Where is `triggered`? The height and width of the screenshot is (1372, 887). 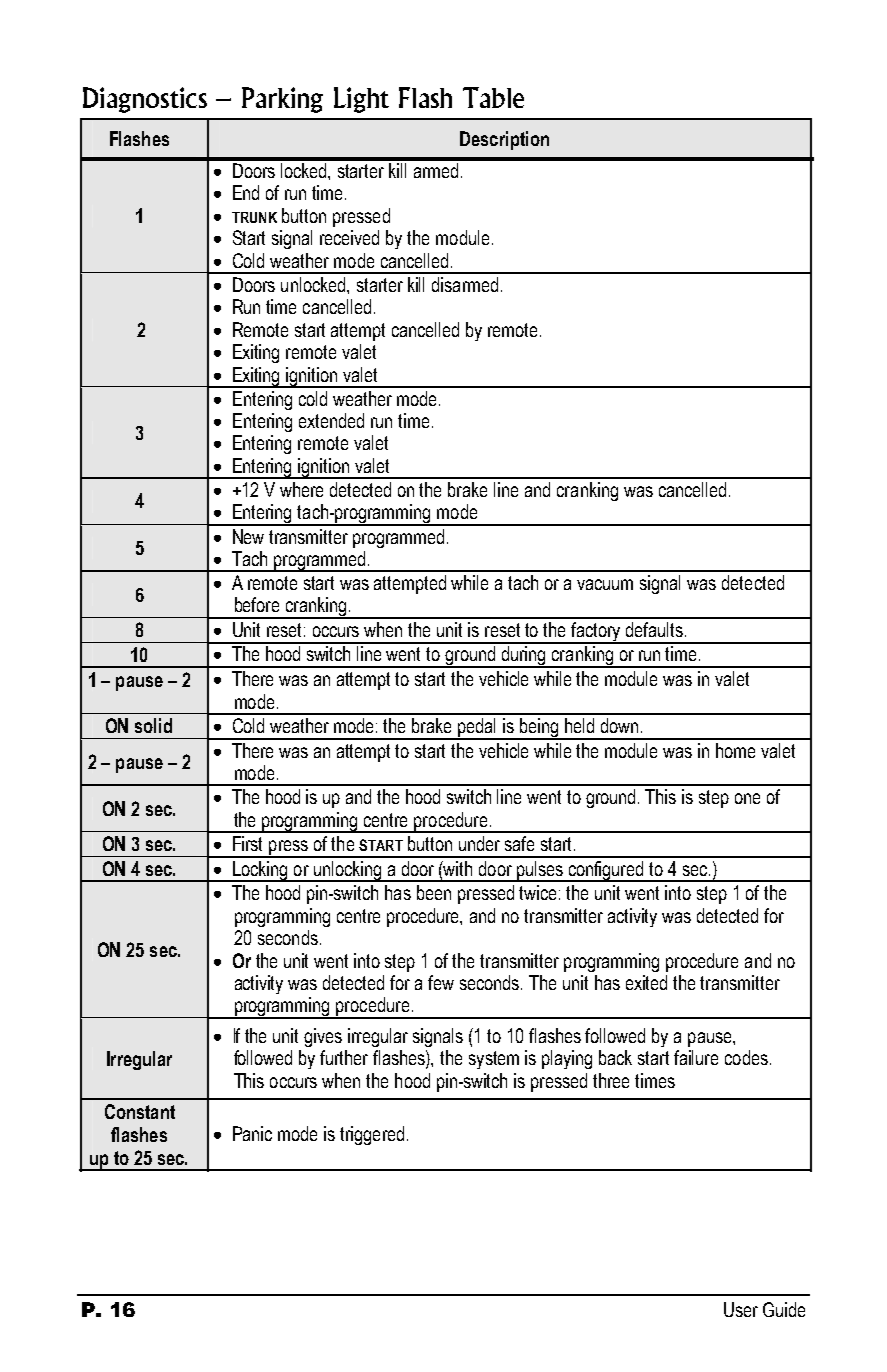
triggered is located at coordinates (372, 1135).
